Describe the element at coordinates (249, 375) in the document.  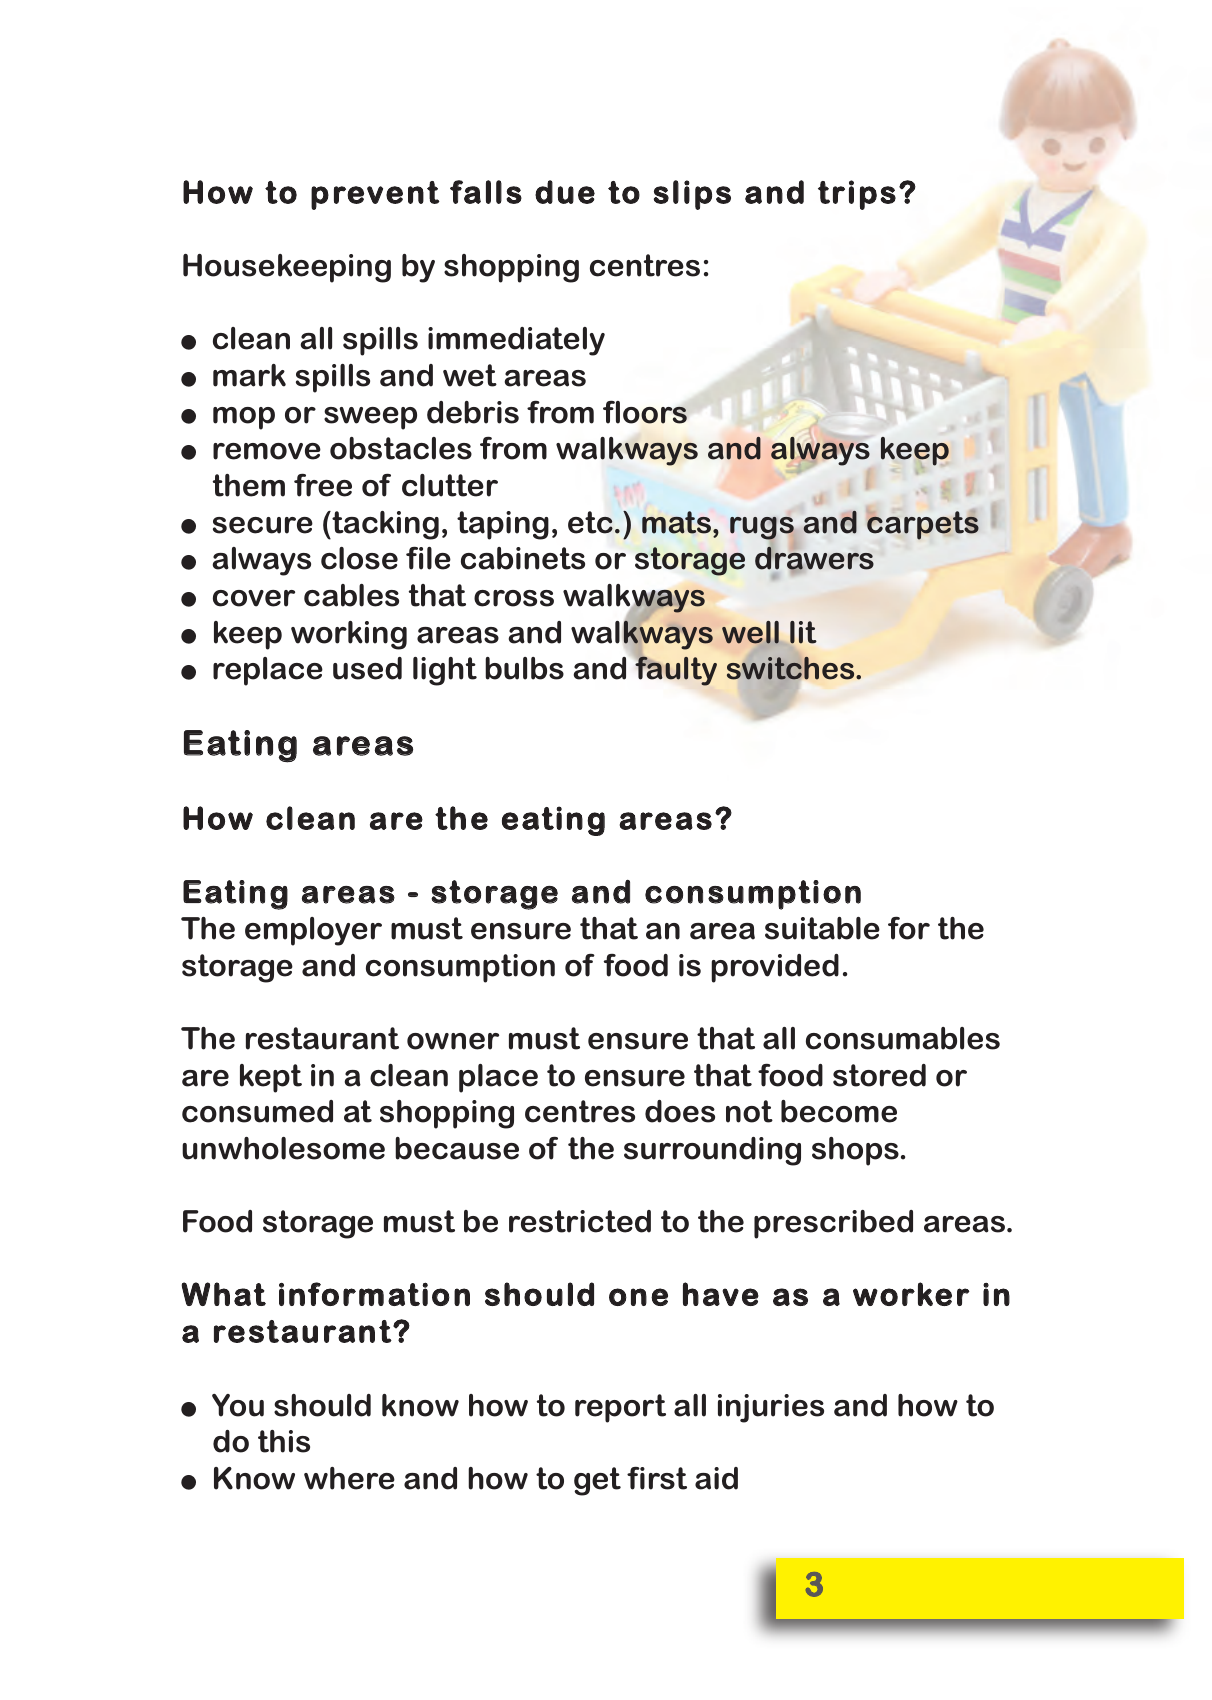
I see `mark` at that location.
